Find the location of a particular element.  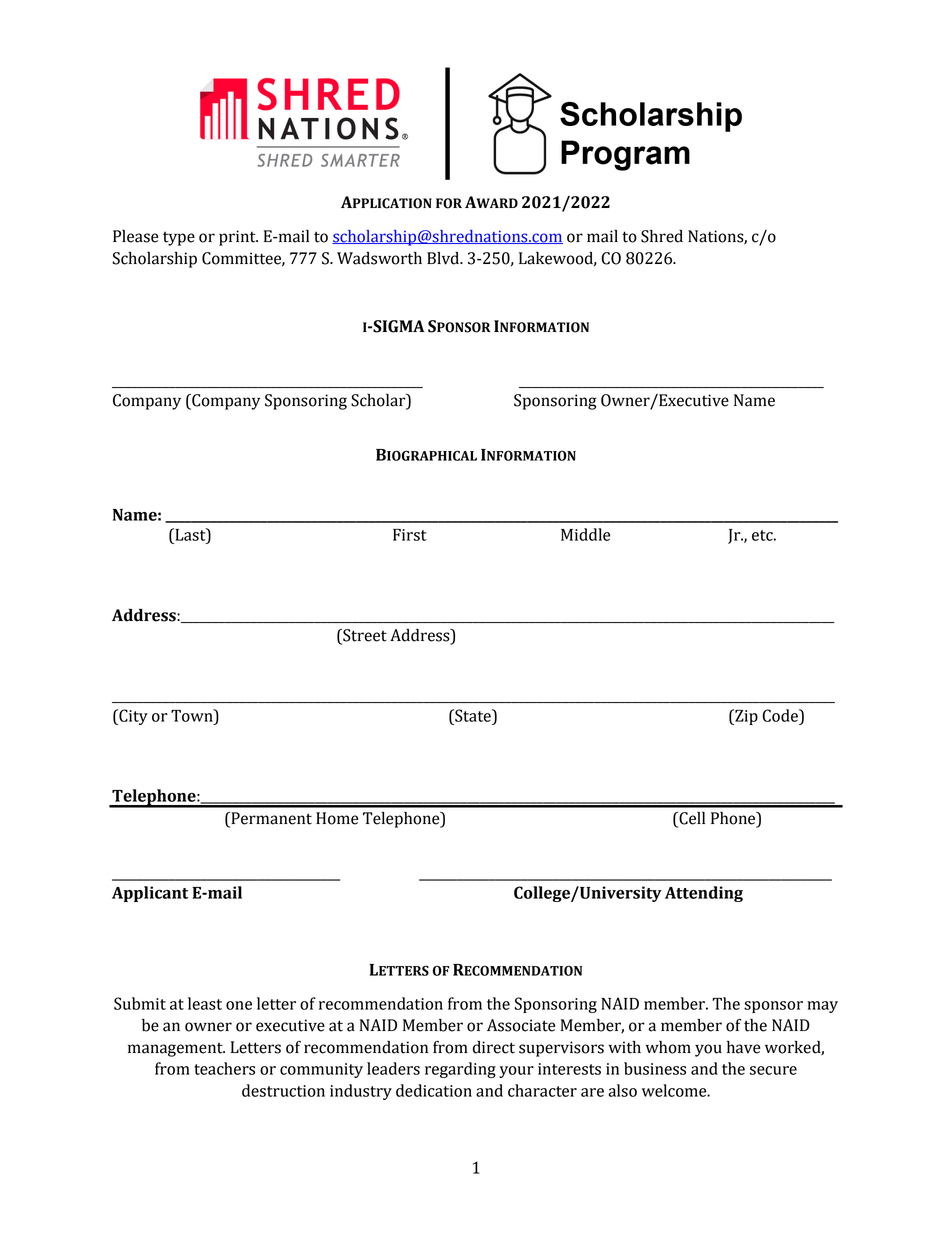

Middle is located at coordinates (586, 534).
